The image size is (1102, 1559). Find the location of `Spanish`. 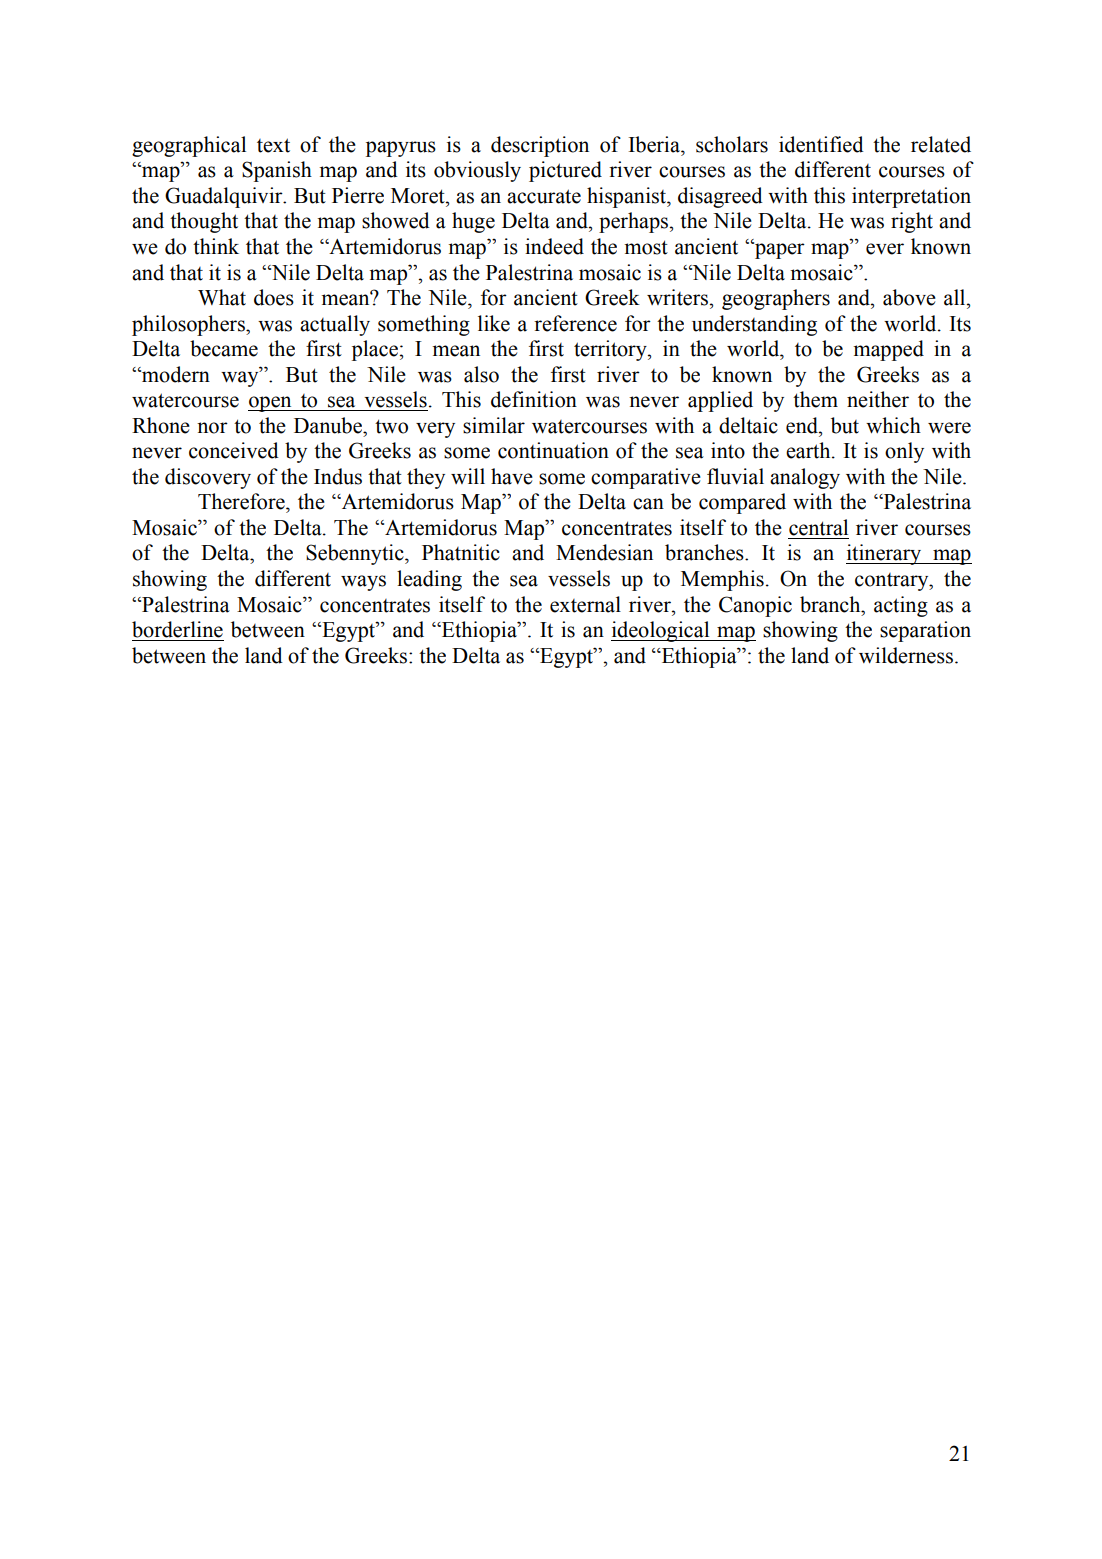

Spanish is located at coordinates (277, 171).
